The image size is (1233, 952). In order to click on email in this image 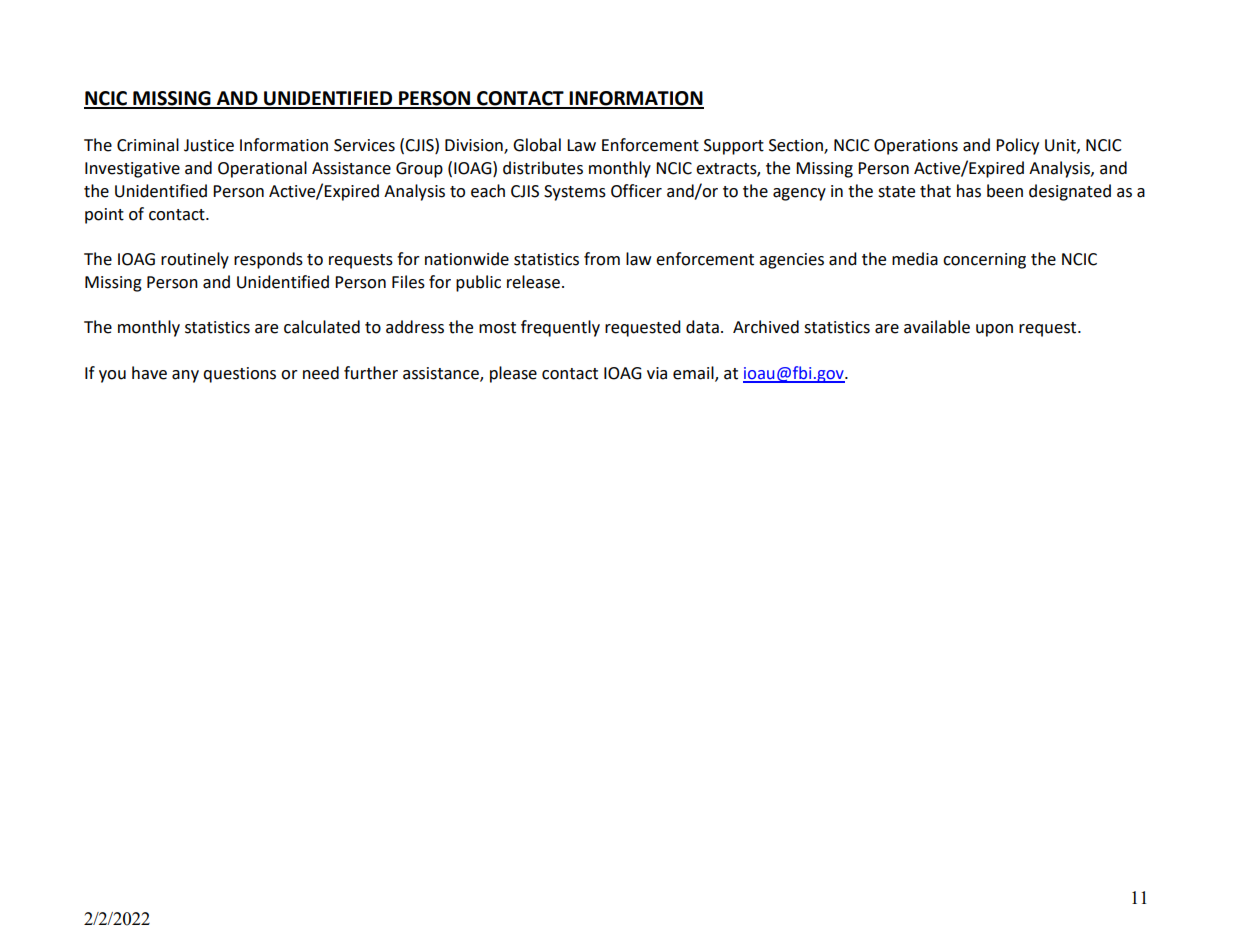, I will do `click(694, 374)`.
